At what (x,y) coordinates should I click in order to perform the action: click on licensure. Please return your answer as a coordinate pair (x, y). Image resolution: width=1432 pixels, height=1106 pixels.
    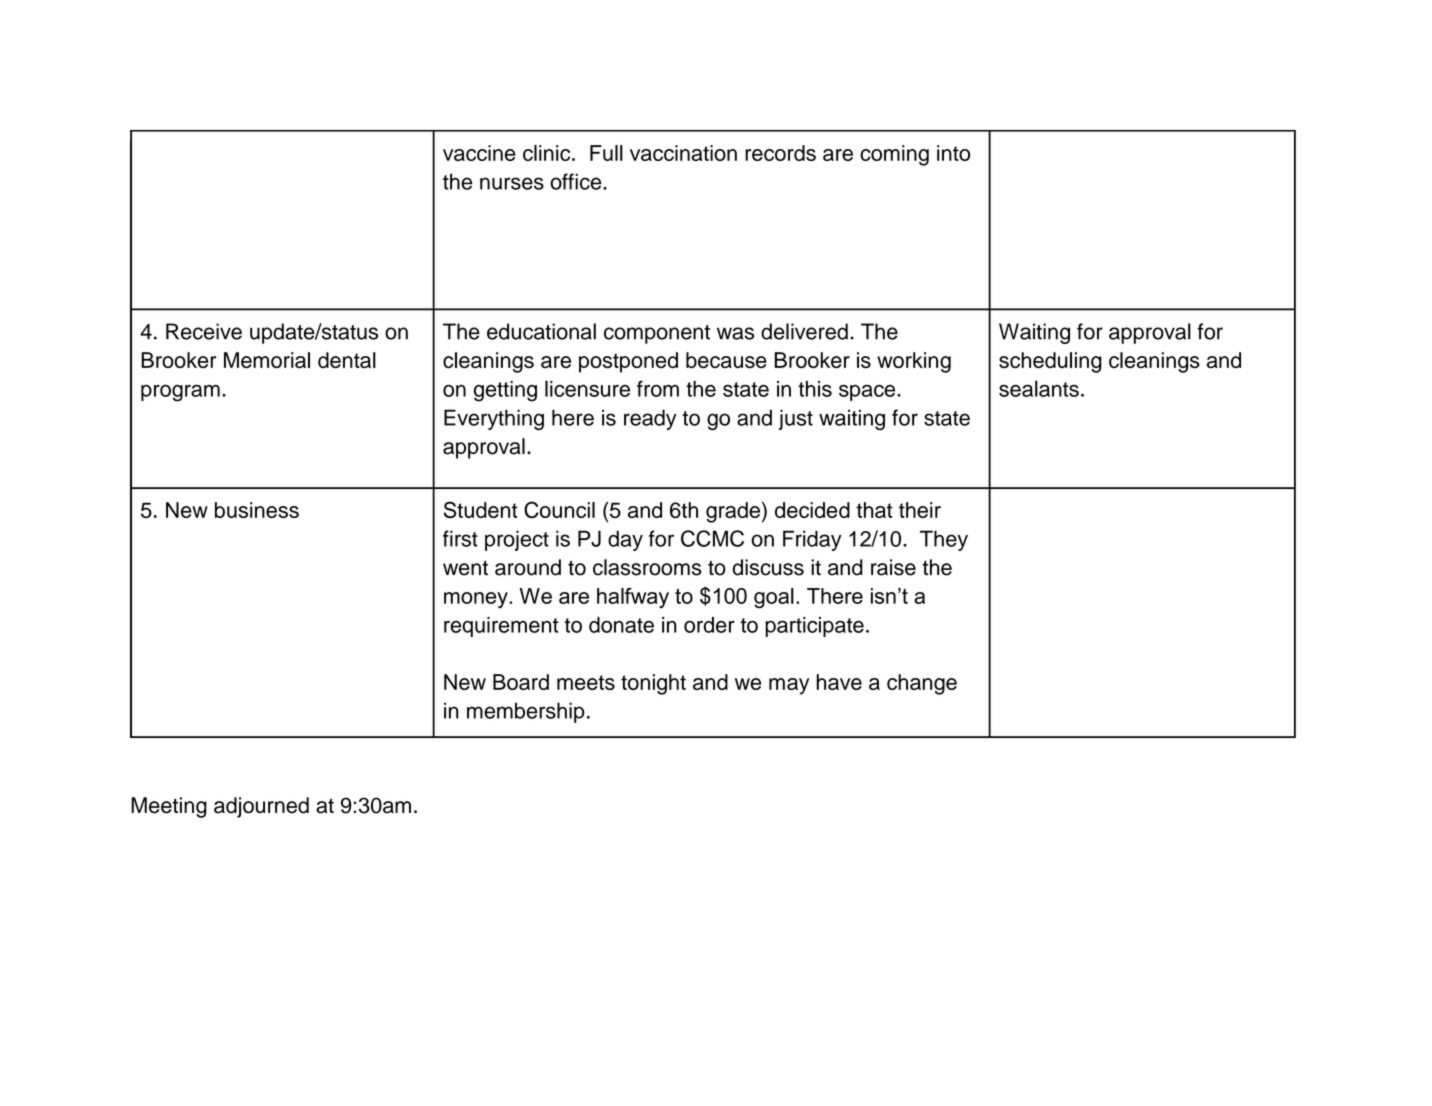
    Looking at the image, I should click on (587, 388).
